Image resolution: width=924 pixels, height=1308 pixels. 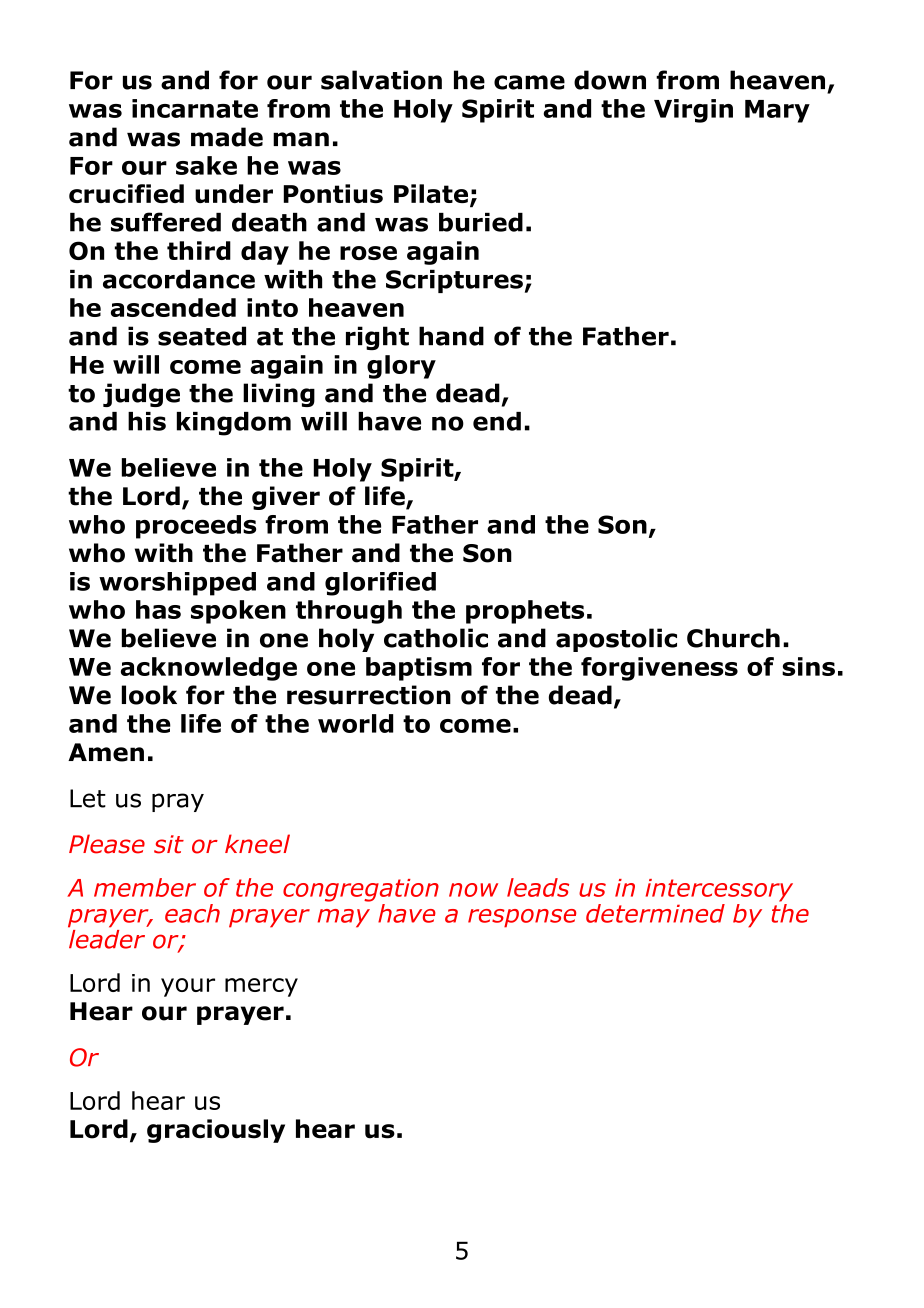 I want to click on catholic, so click(x=436, y=638).
